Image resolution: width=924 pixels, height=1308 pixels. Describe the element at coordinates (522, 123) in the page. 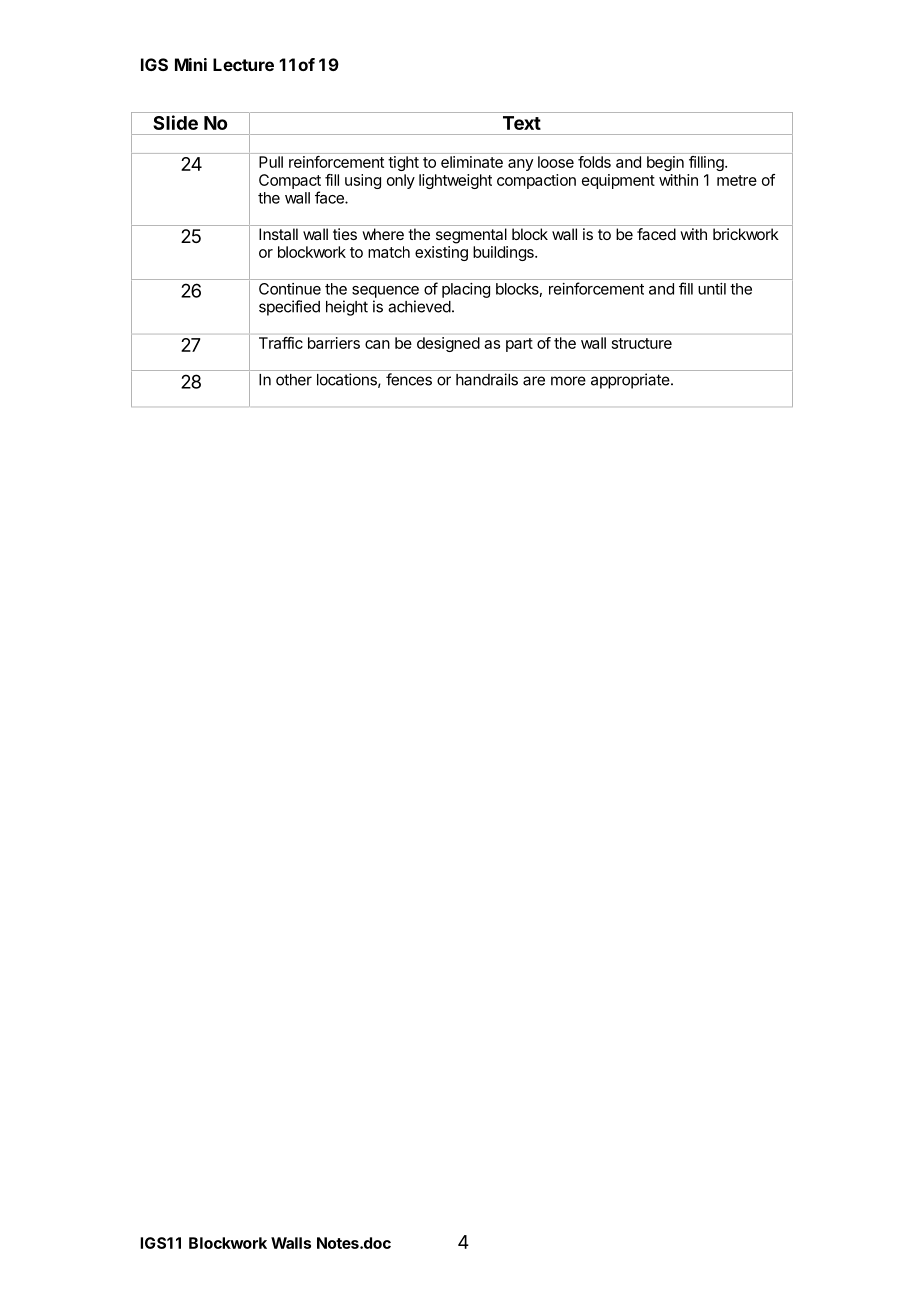

I see `Text` at that location.
